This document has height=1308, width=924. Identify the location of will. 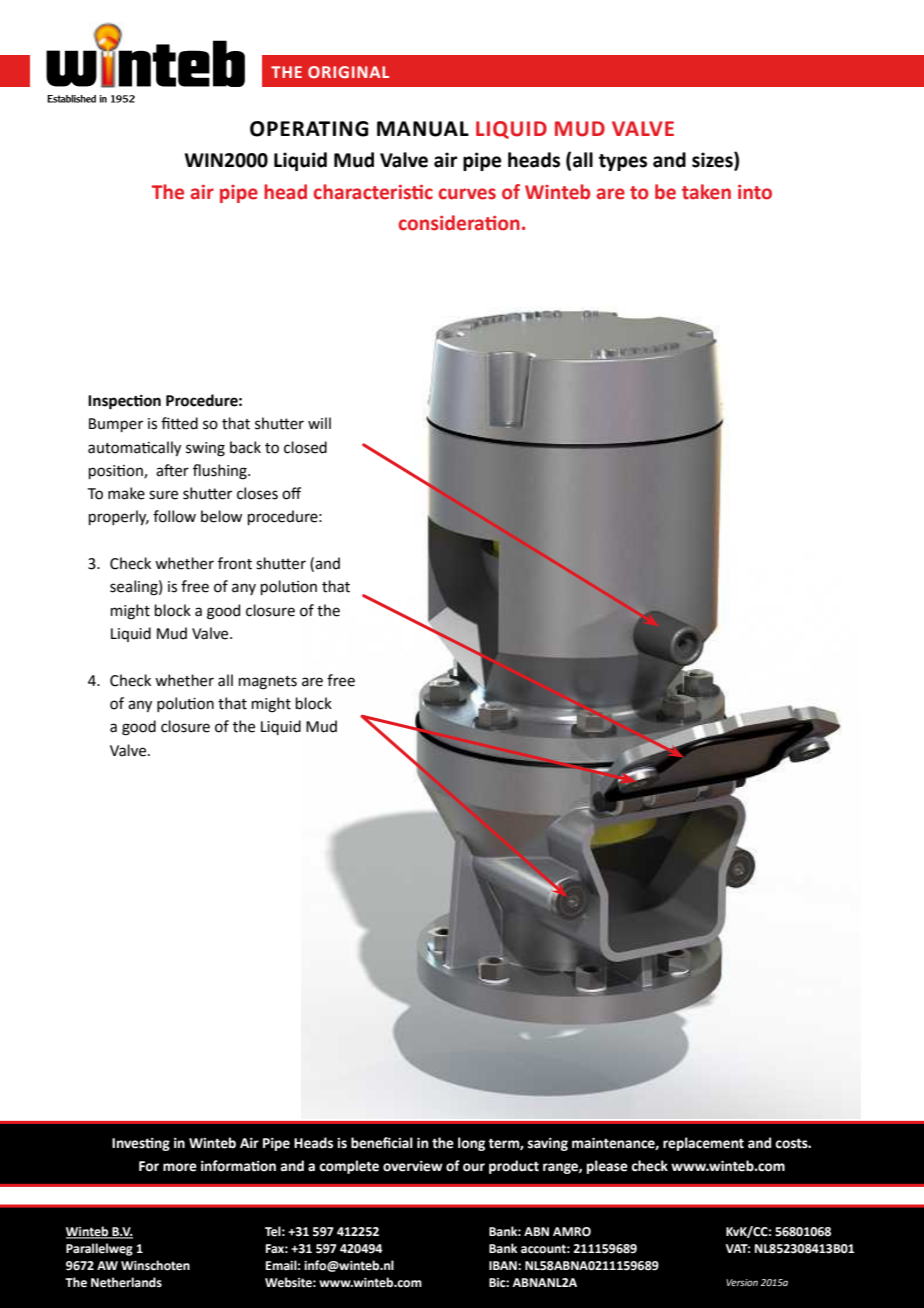
(319, 423).
